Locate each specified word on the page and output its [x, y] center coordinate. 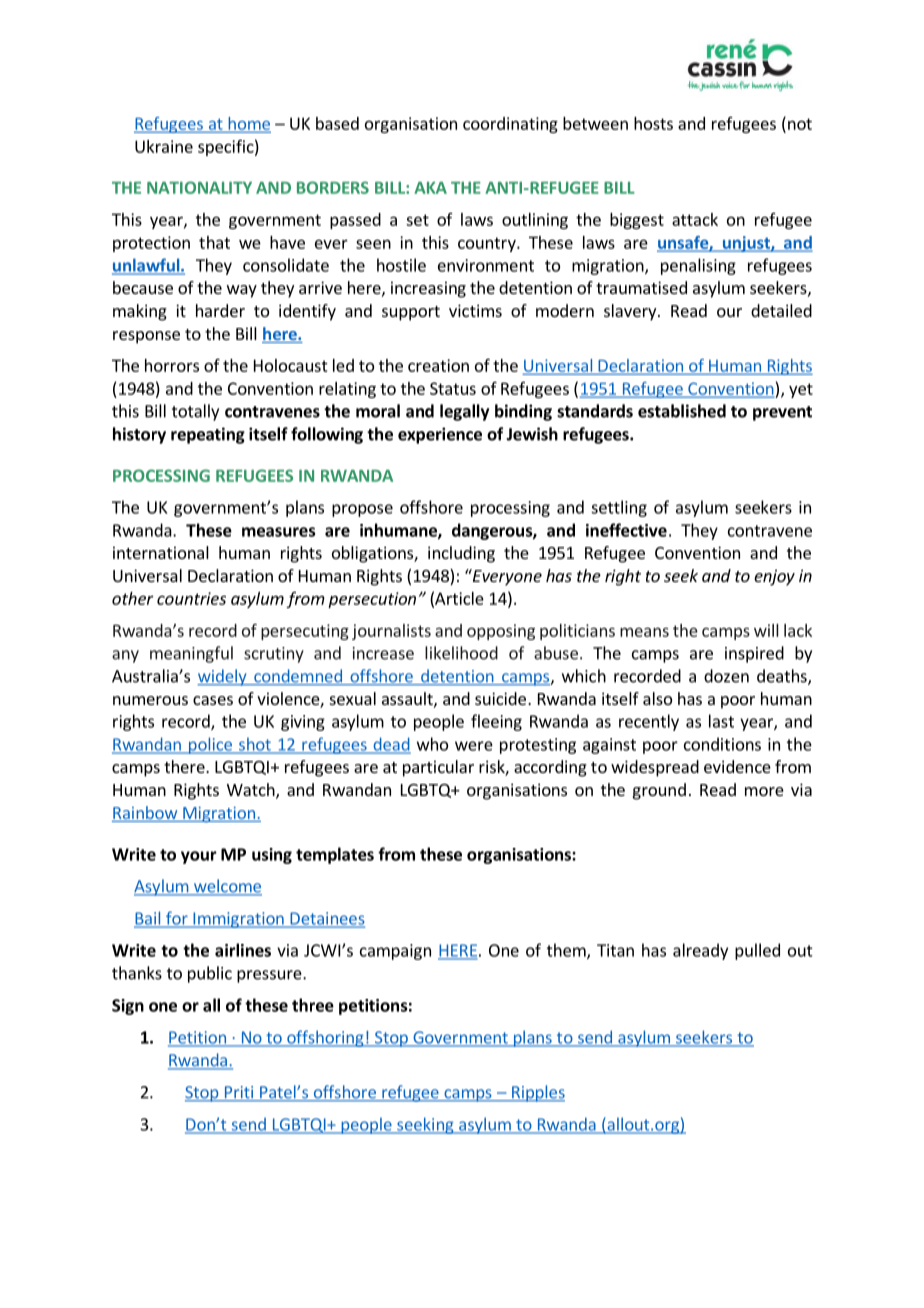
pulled [757, 951]
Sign [128, 1007]
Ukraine [164, 146]
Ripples [537, 1093]
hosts [653, 123]
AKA [430, 188]
